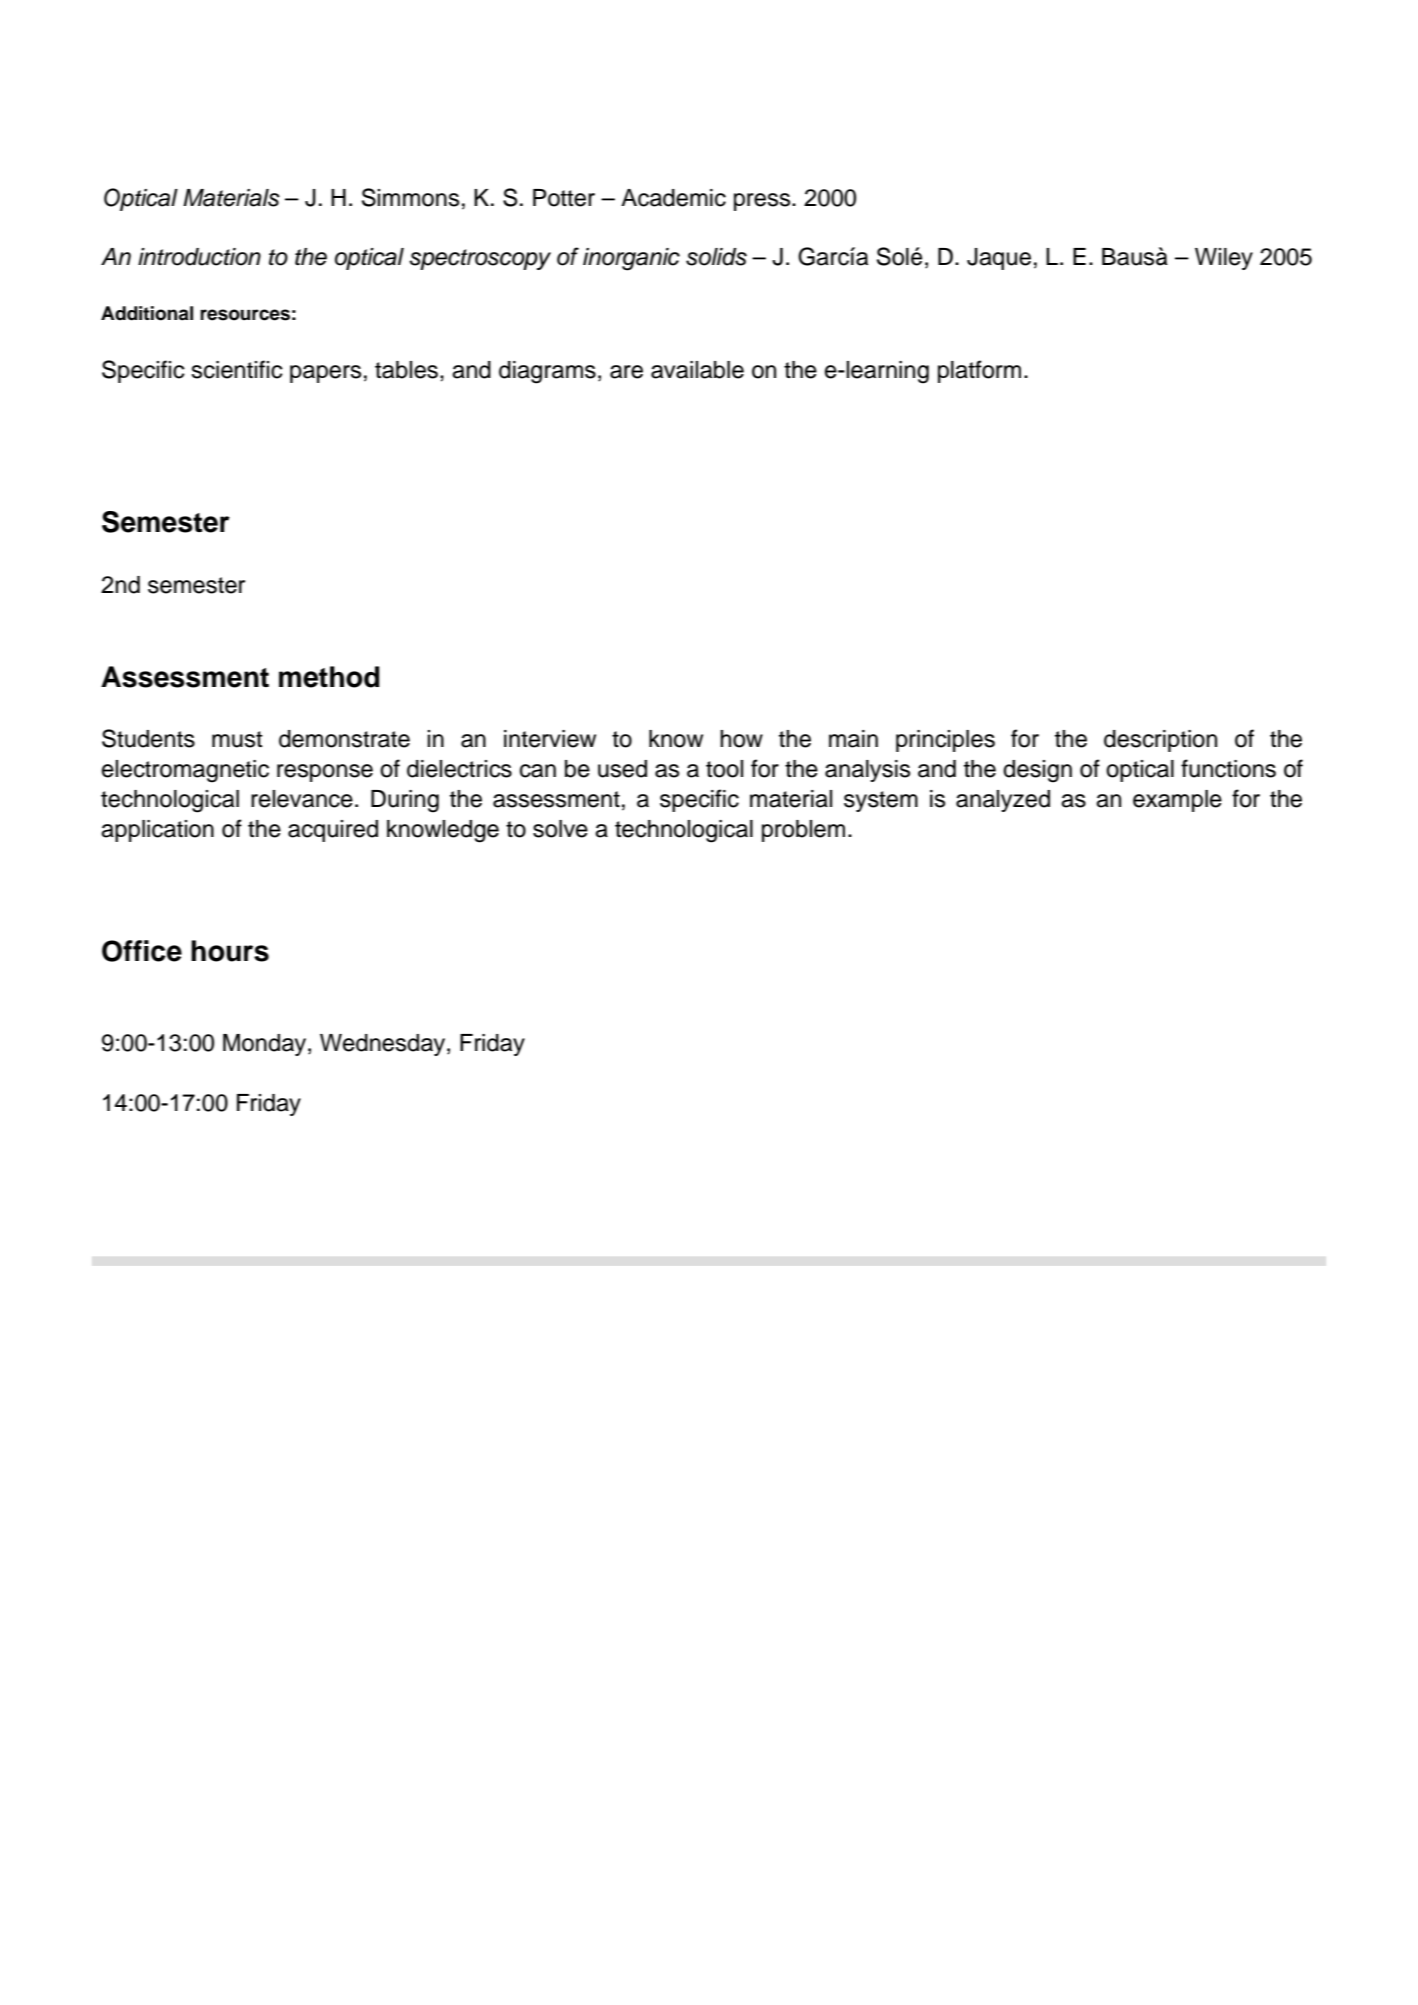 This page has width=1418, height=2005. I want to click on introduction, so click(199, 257).
